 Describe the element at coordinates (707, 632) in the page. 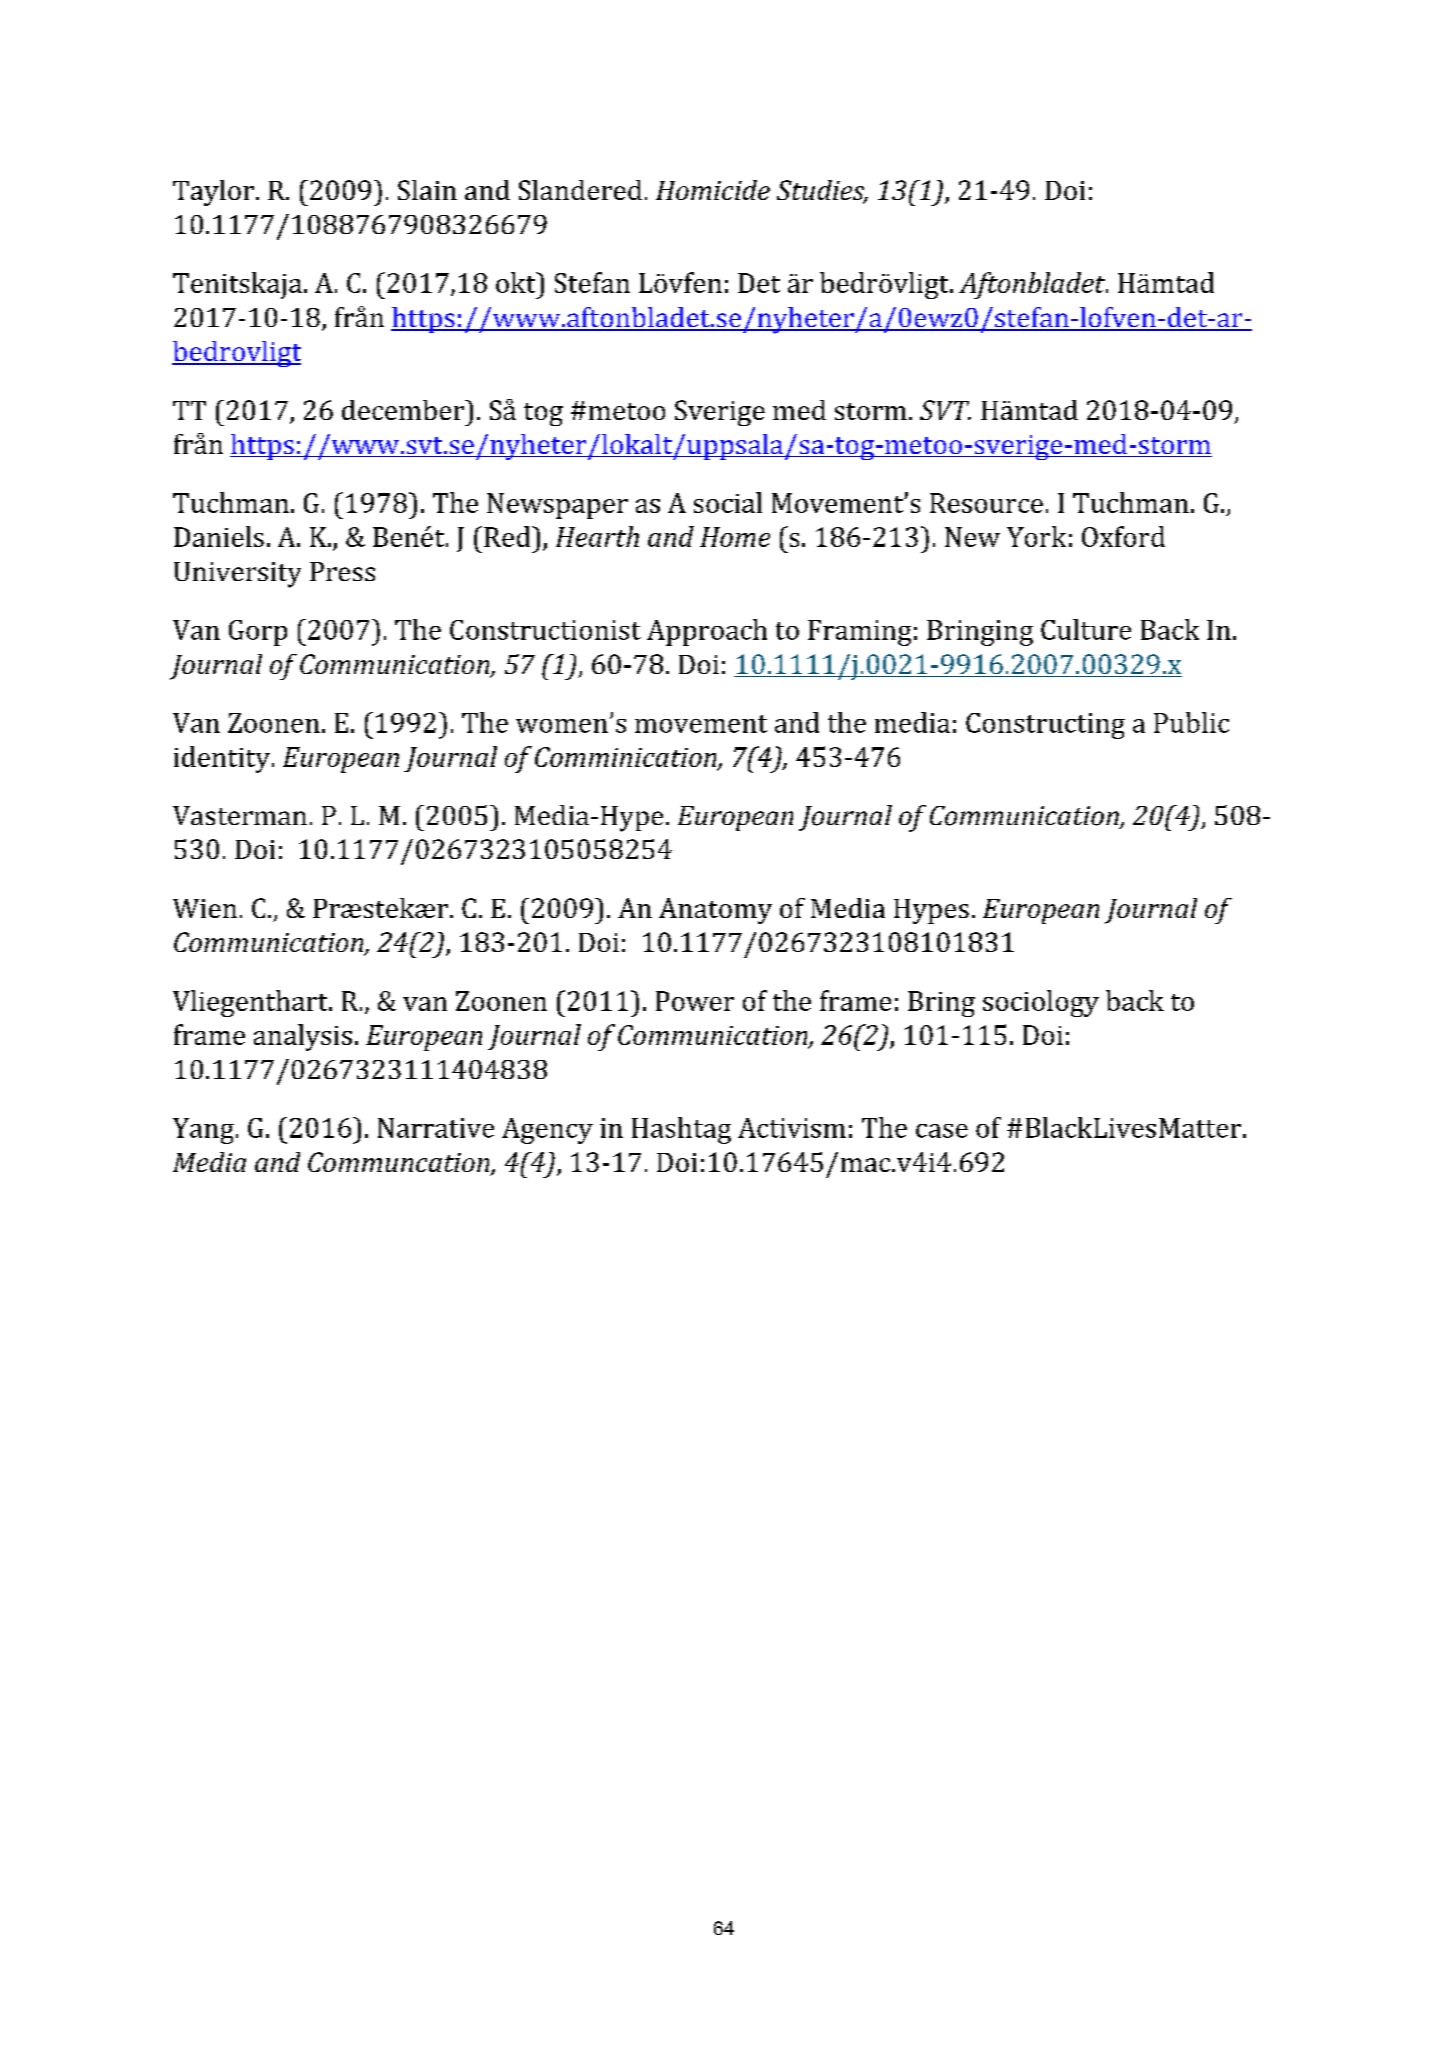

I see `Approach` at that location.
